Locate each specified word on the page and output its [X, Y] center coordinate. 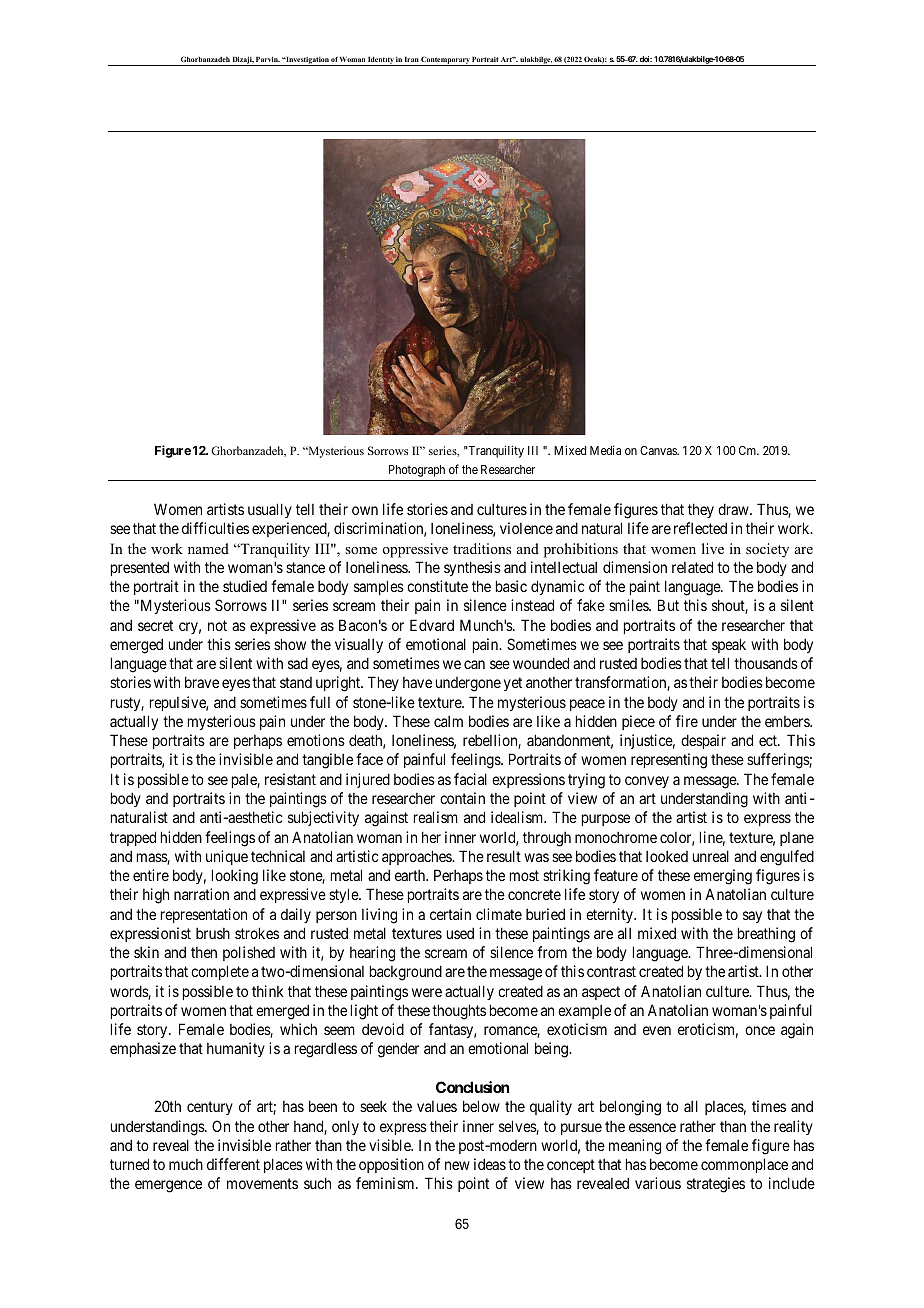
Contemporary [446, 61]
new [457, 1165]
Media [605, 450]
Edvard [432, 625]
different [233, 1164]
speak [729, 645]
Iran [412, 59]
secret [155, 625]
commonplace [744, 1165]
